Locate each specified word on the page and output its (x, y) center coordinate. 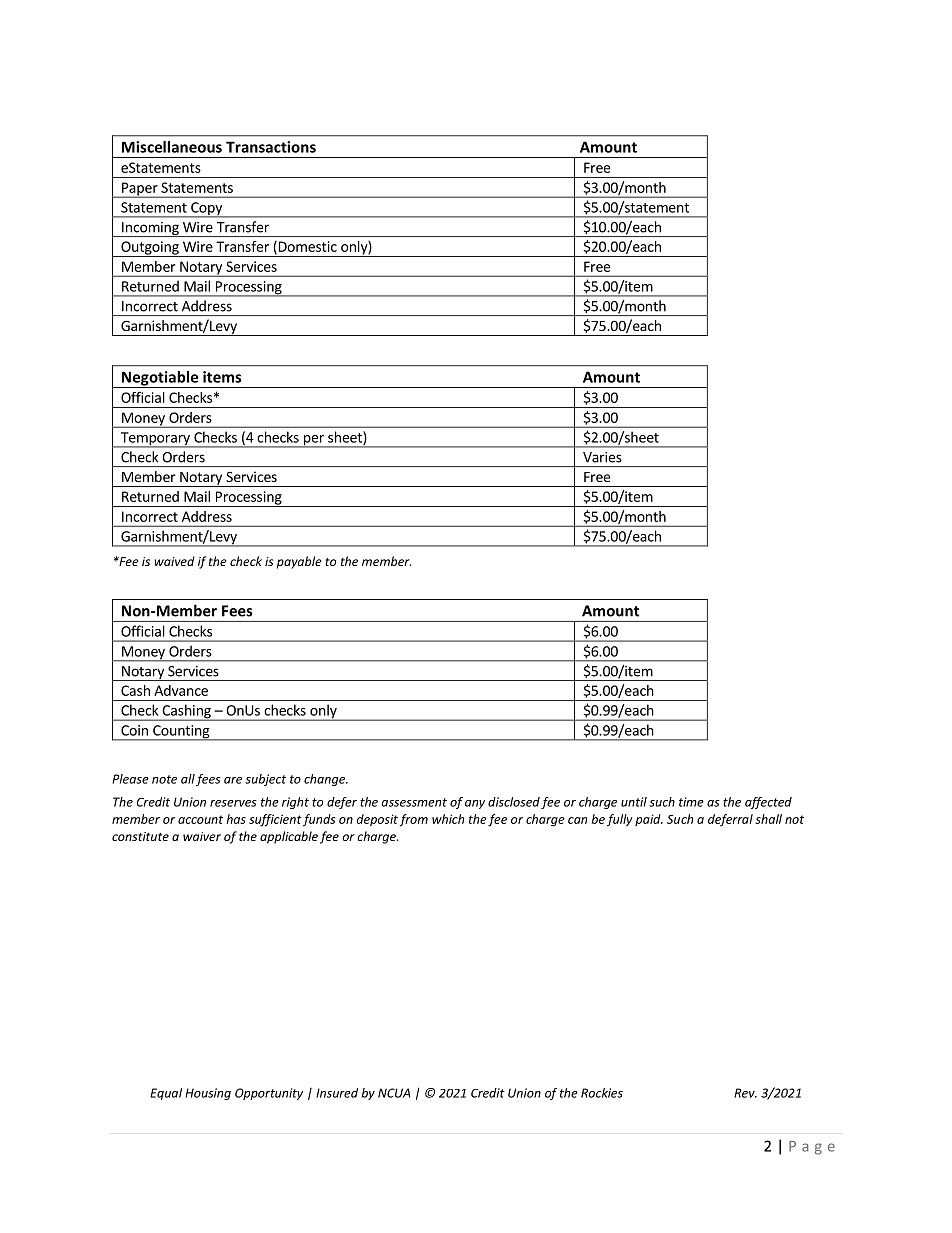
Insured (337, 1093)
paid (649, 820)
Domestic (306, 247)
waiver (202, 836)
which (448, 819)
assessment (414, 802)
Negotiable (160, 379)
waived (174, 561)
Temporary (155, 440)
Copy (206, 210)
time (691, 802)
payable (299, 562)
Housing (208, 1094)
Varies (602, 457)
